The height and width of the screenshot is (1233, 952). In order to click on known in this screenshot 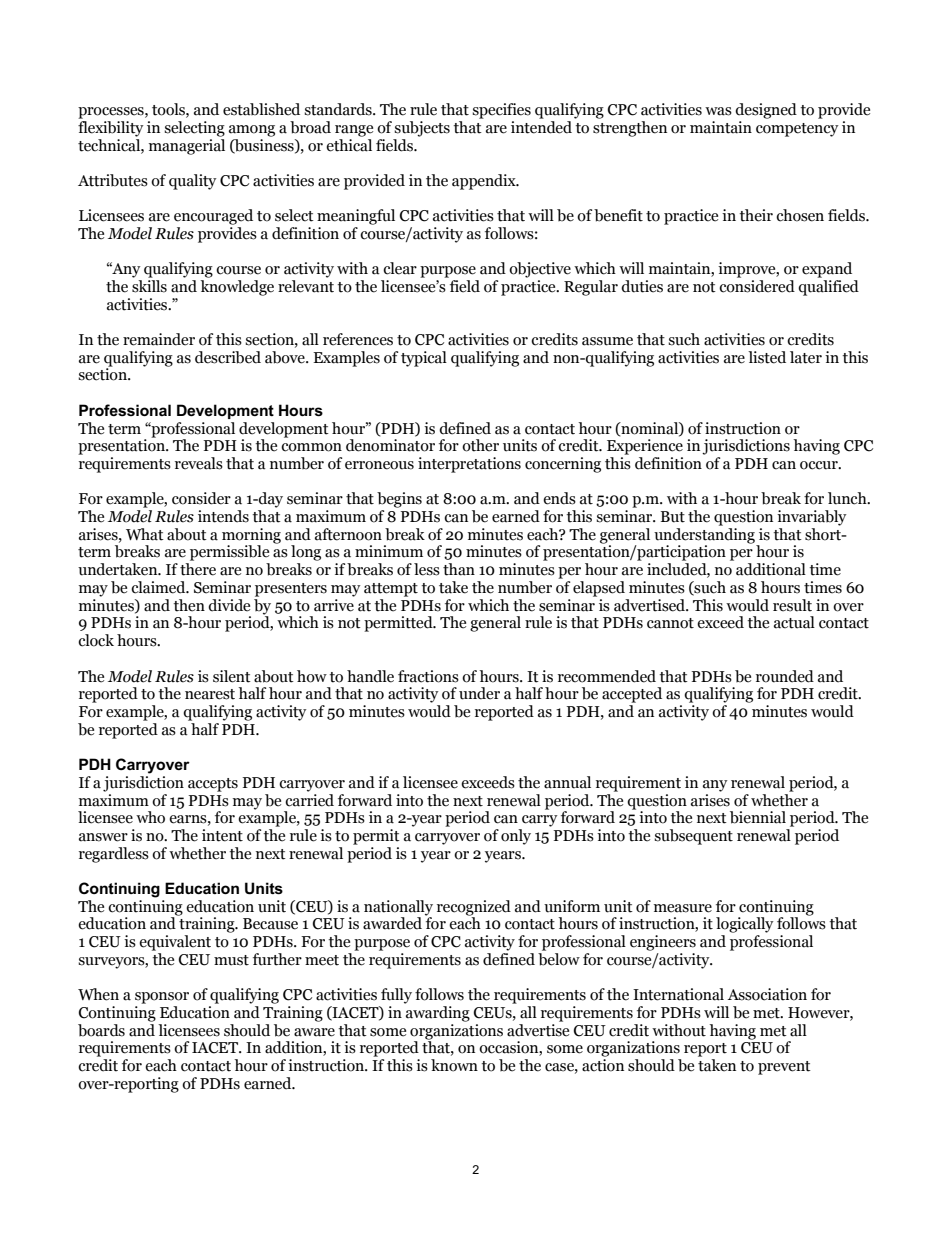, I will do `click(454, 1065)`.
